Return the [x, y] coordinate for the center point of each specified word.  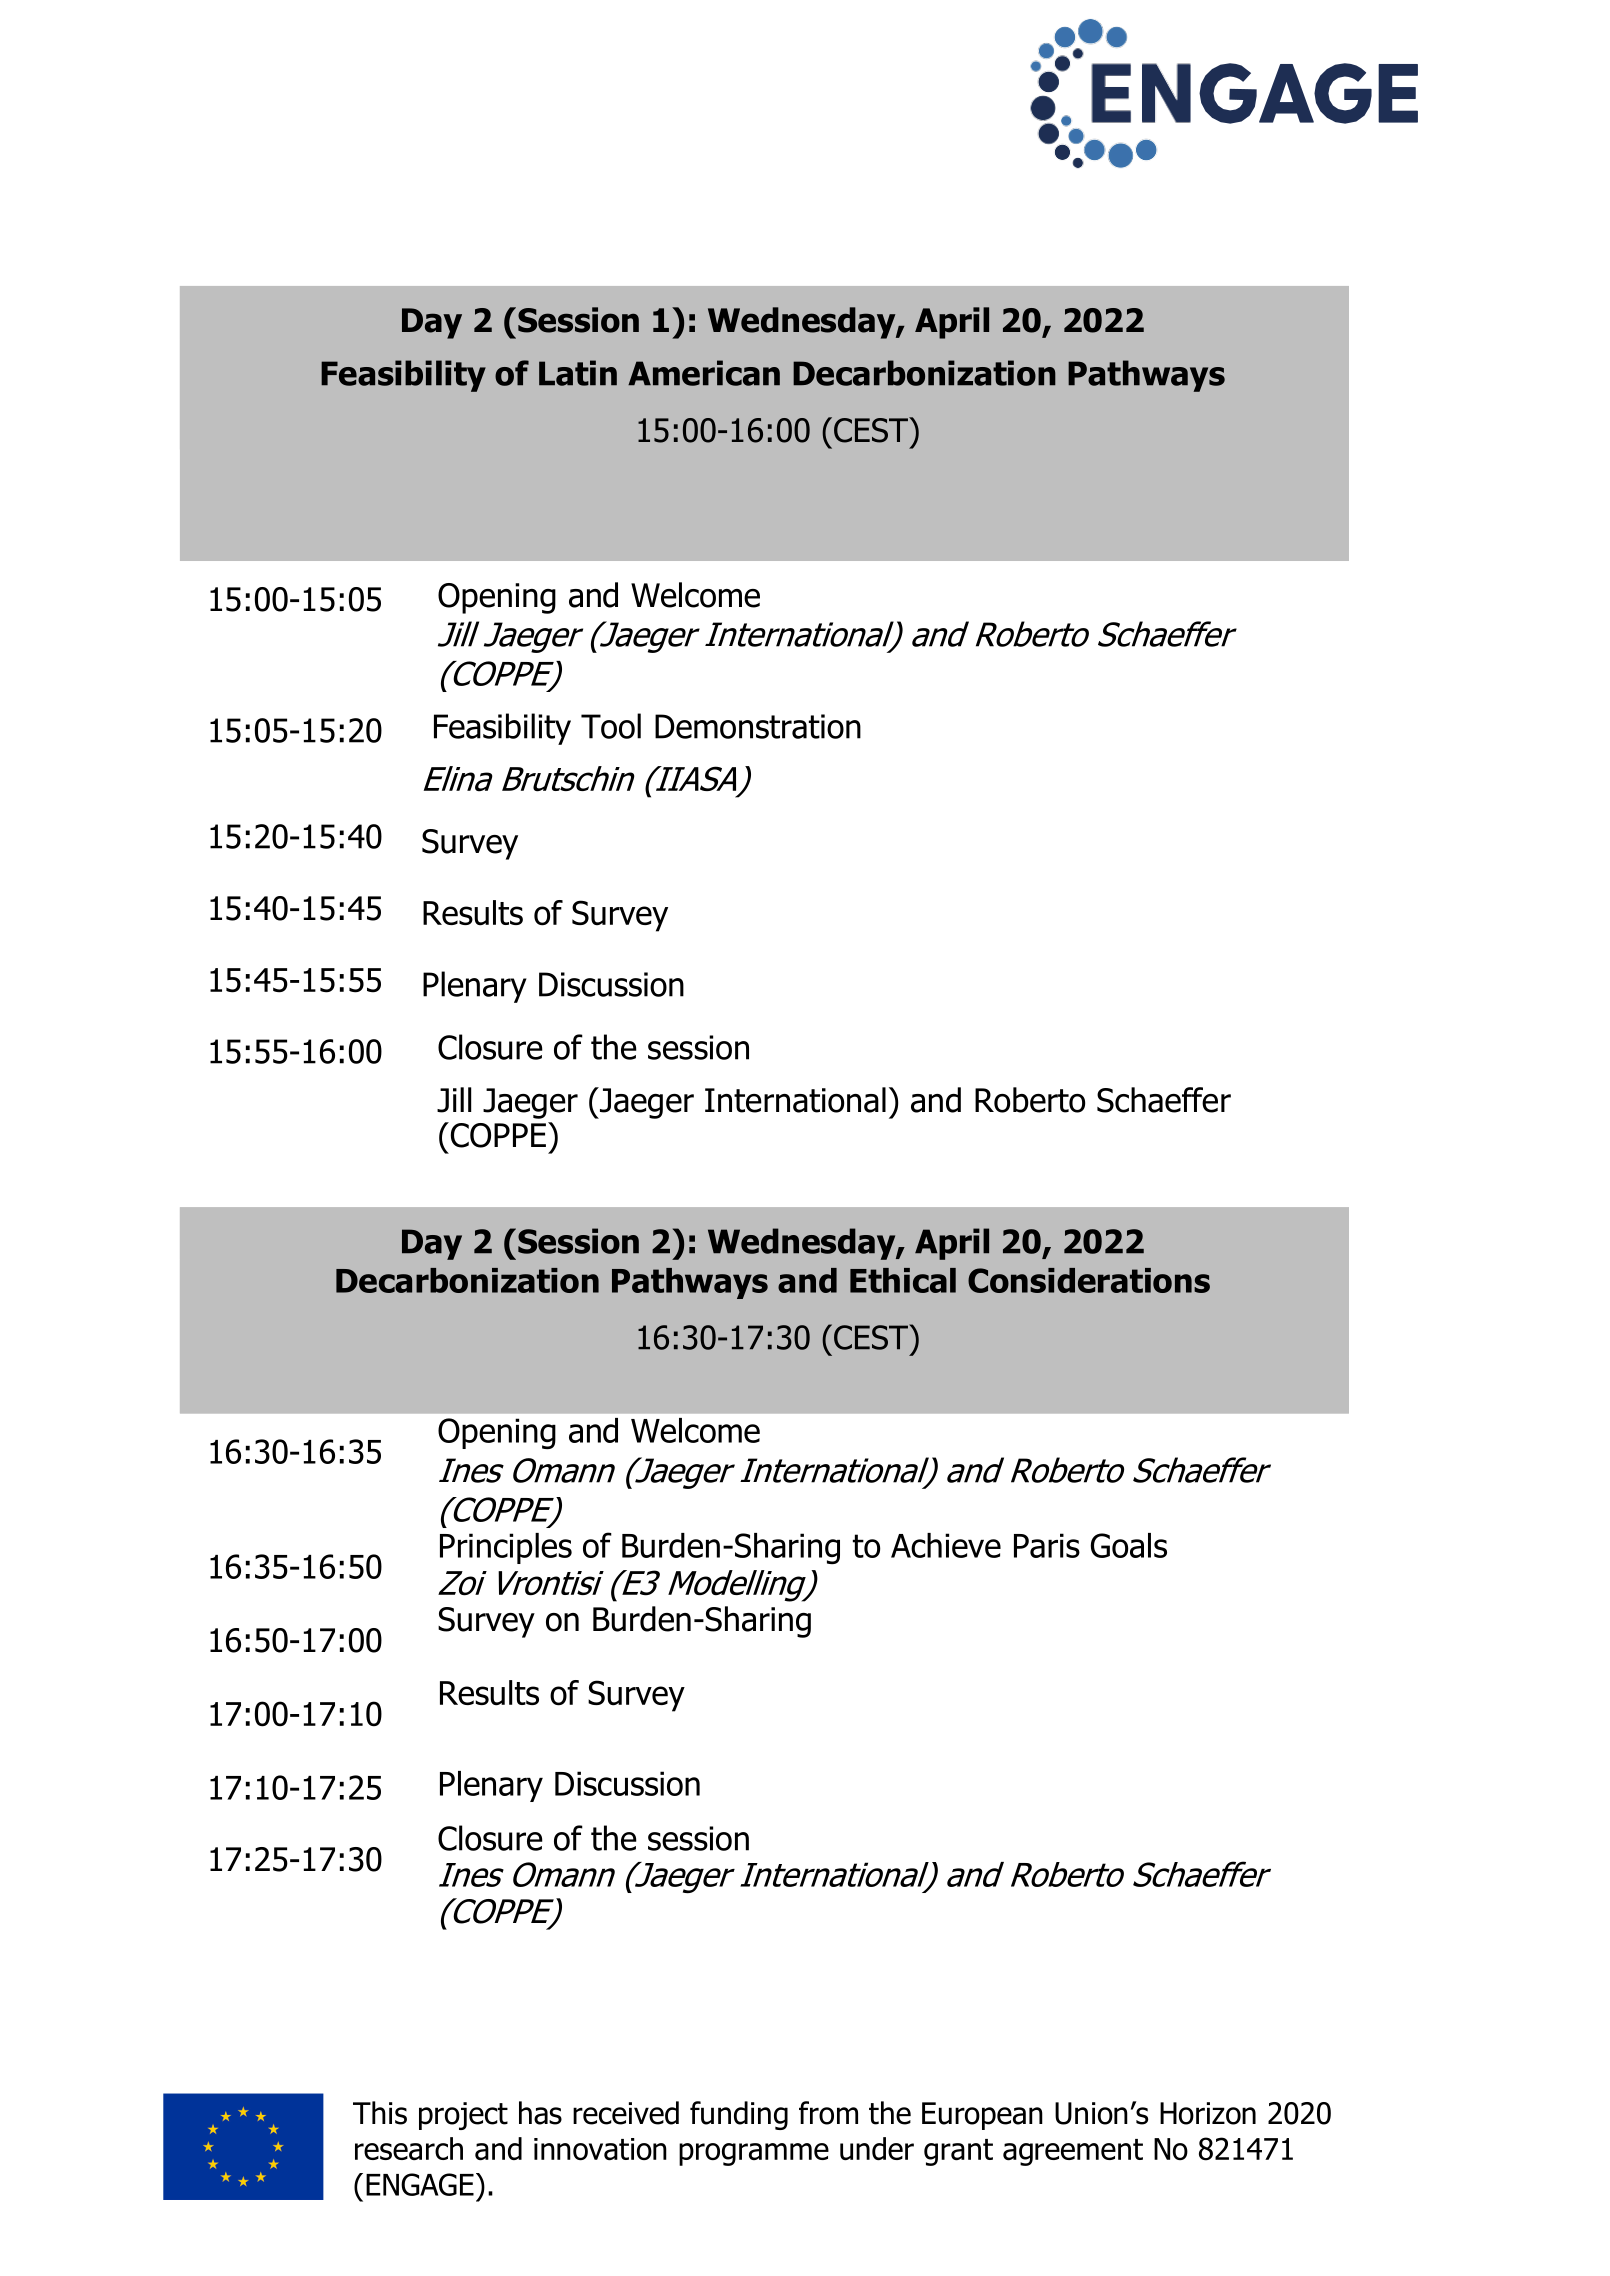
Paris [1047, 1545]
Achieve [946, 1545]
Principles [506, 1548]
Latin [578, 373]
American [704, 373]
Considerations [1089, 1280]
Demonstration [758, 726]
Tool [611, 726]
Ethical [903, 1280]
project [463, 2116]
